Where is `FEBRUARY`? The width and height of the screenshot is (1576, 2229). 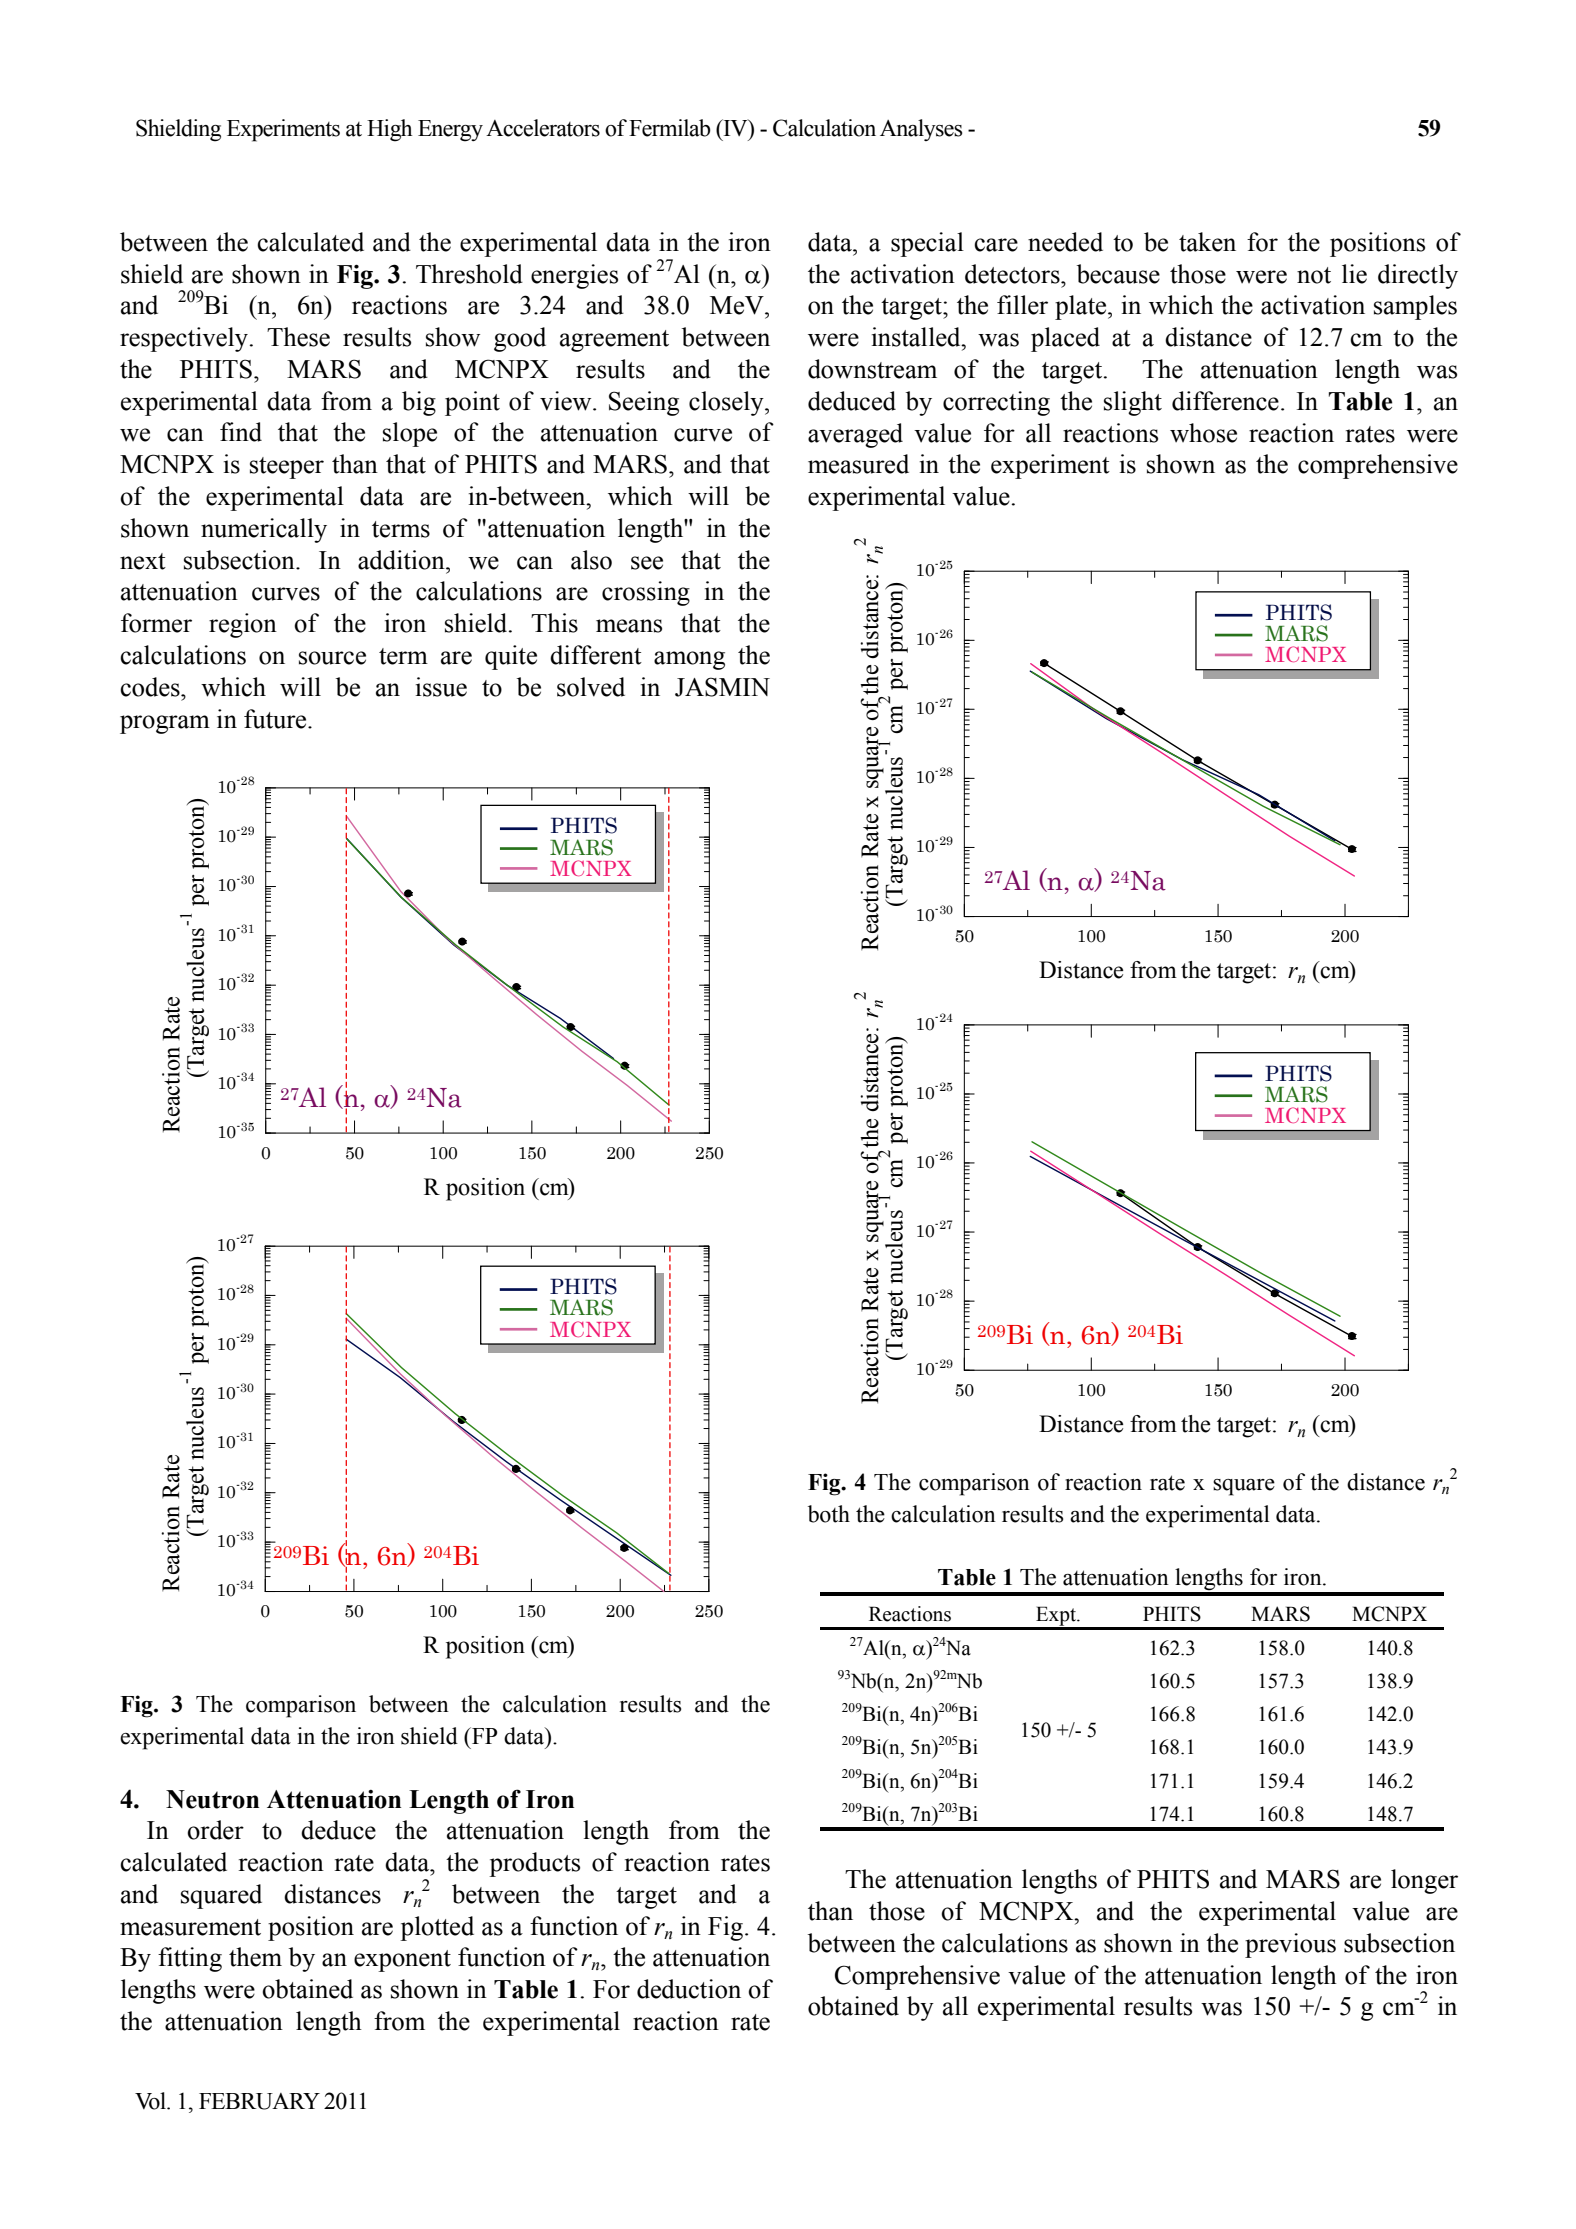 FEBRUARY is located at coordinates (259, 2101).
